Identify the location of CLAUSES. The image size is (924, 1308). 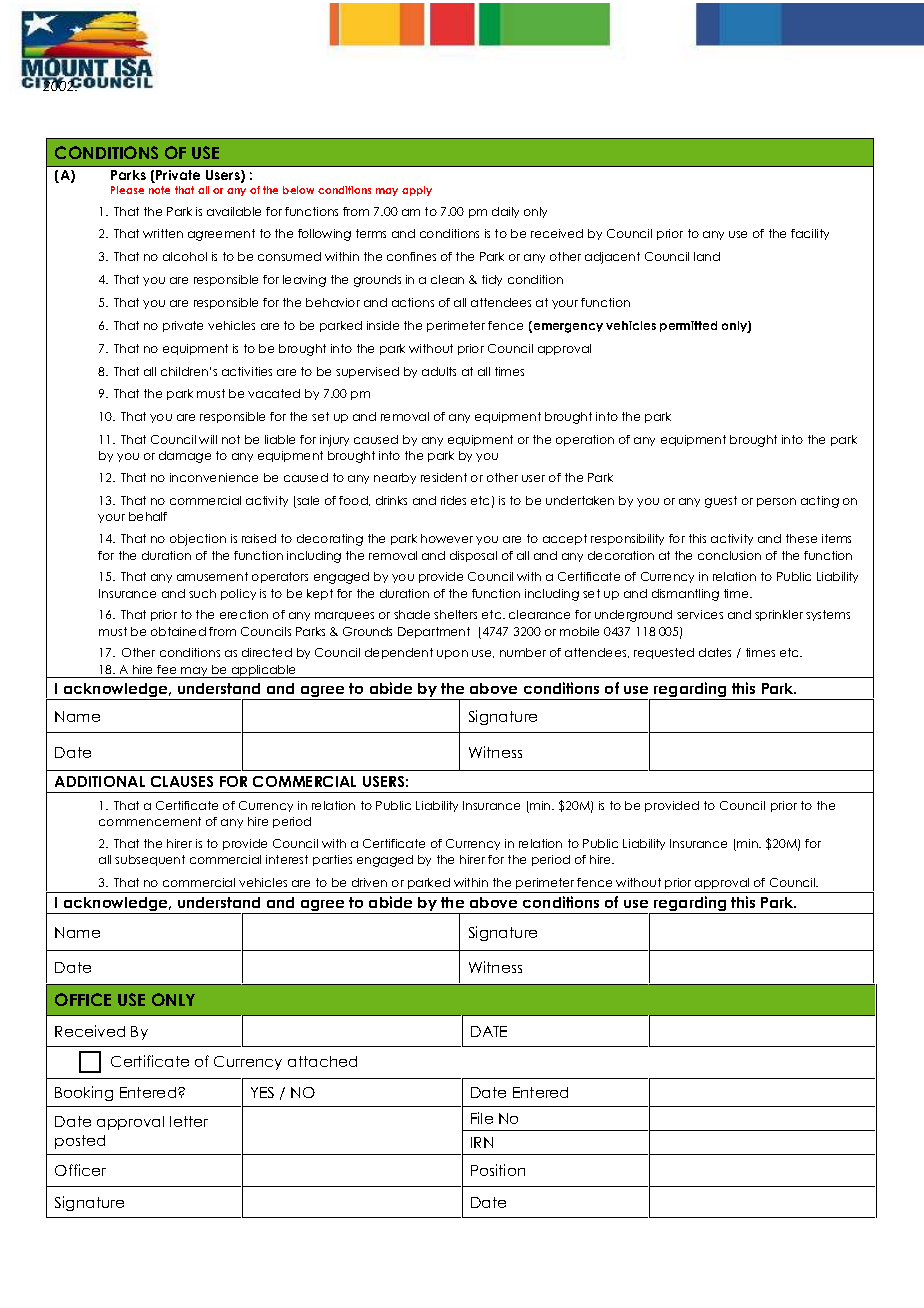
(182, 781).
